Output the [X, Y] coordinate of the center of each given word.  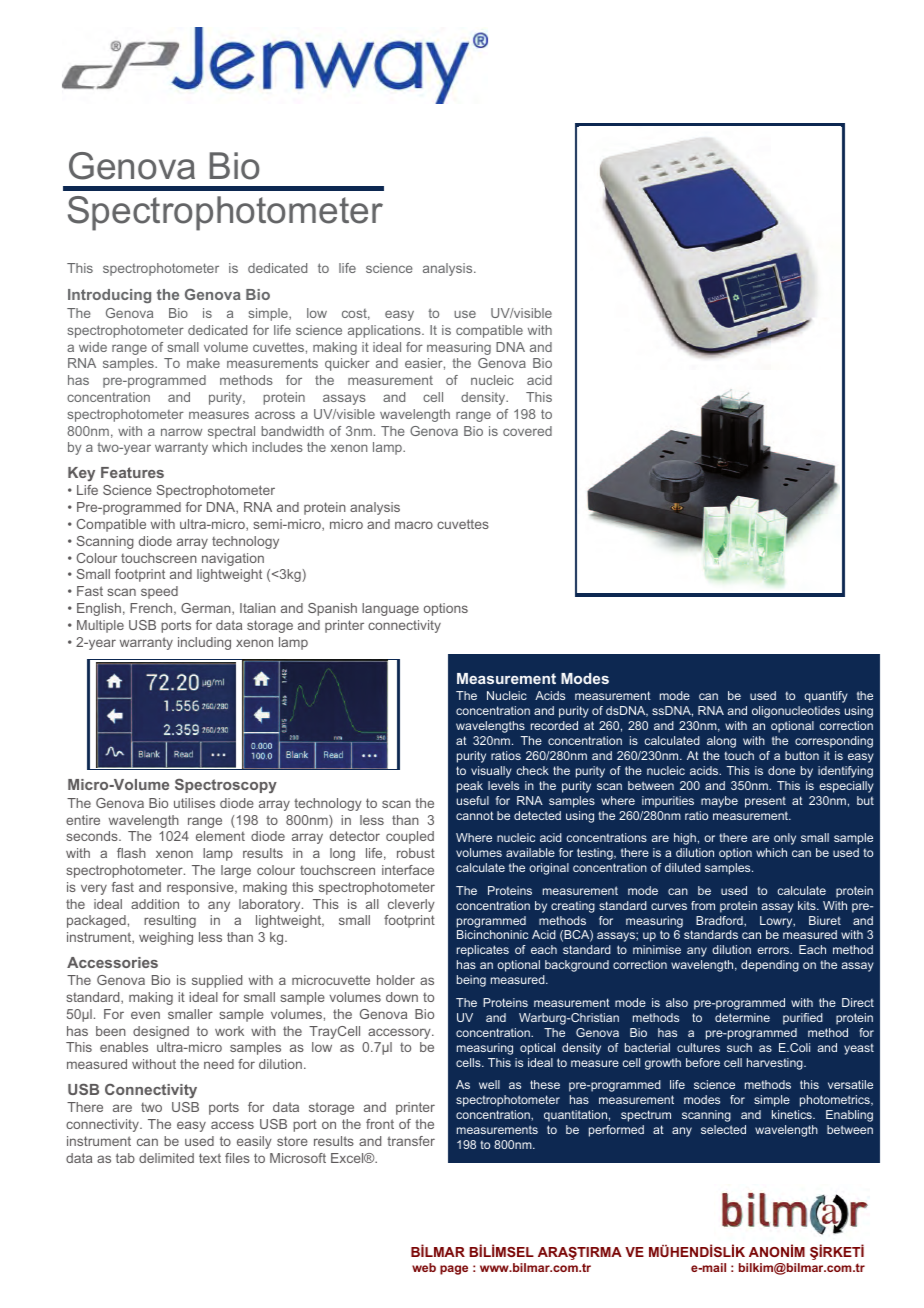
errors [774, 950]
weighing [166, 938]
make [203, 363]
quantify [826, 697]
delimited [166, 1158]
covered [527, 431]
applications [385, 331]
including [204, 643]
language [390, 609]
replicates [483, 951]
